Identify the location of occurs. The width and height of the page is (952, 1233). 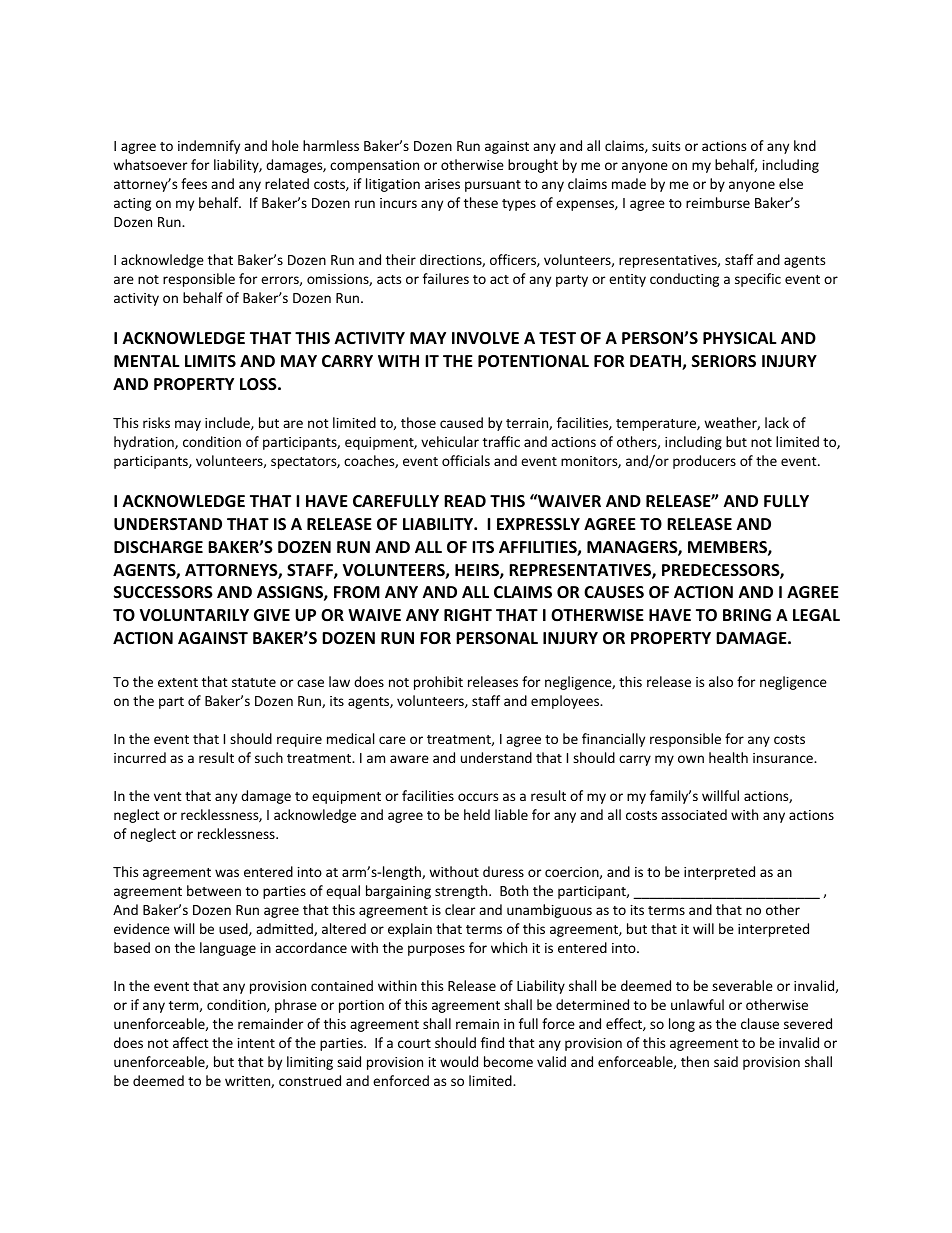
(478, 797).
